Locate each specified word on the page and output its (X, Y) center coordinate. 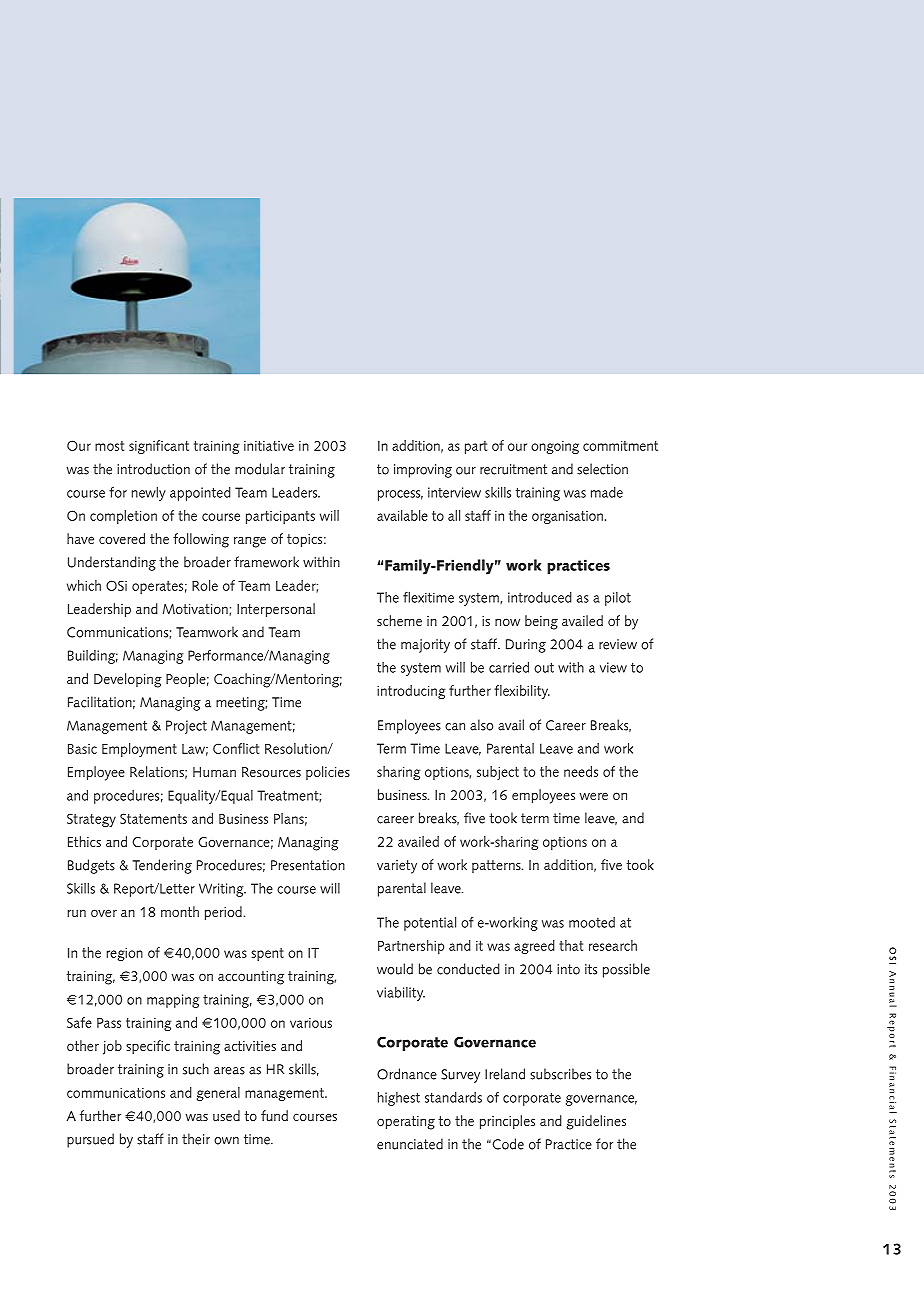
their (196, 1139)
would (395, 969)
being (541, 622)
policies (328, 773)
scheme (399, 620)
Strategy (91, 820)
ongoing (555, 447)
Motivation (196, 610)
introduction (153, 469)
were (594, 796)
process (400, 495)
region (125, 954)
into (568, 969)
